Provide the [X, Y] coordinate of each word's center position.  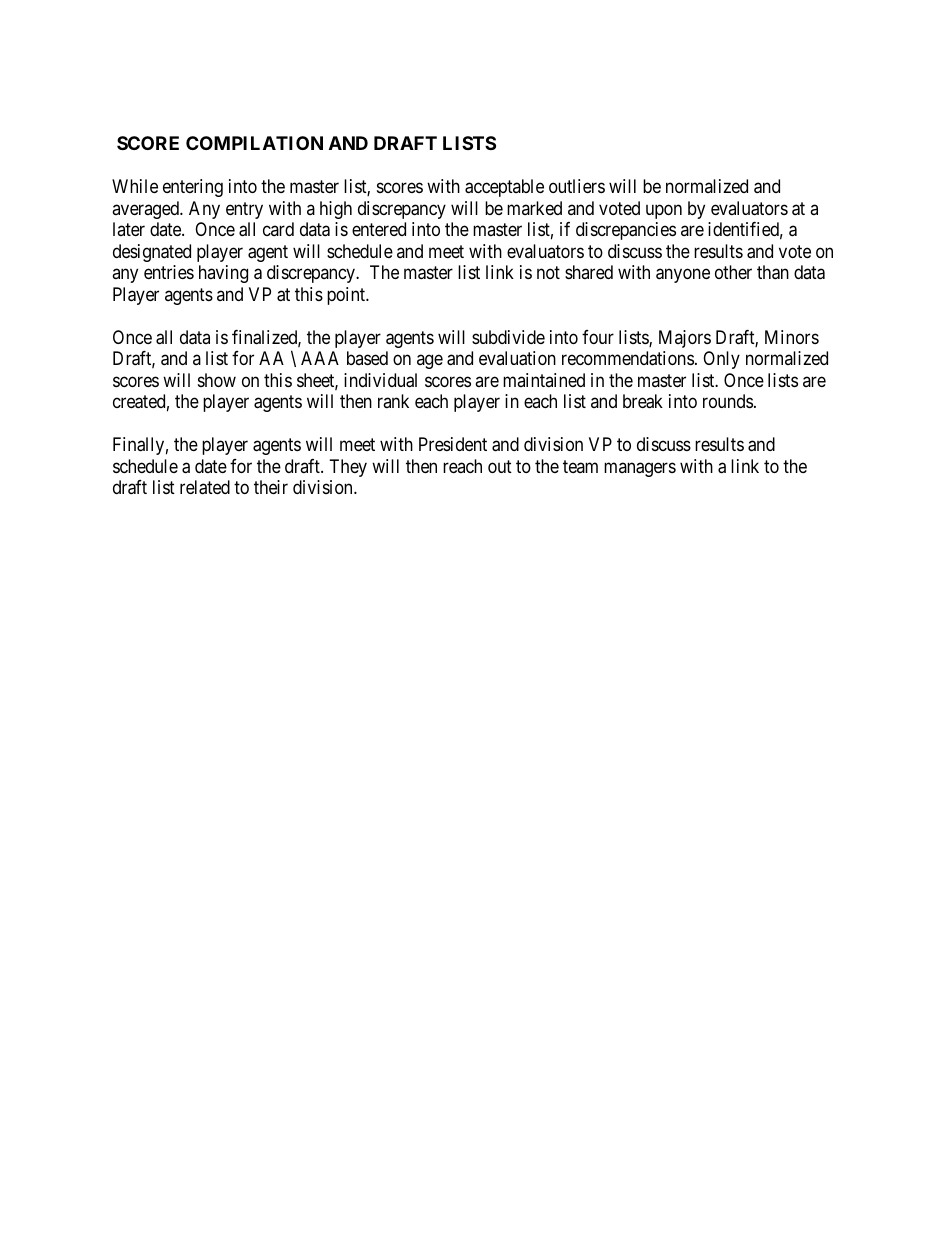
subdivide [508, 337]
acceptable [504, 188]
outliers [577, 186]
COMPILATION [254, 143]
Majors [685, 339]
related [205, 487]
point [347, 296]
